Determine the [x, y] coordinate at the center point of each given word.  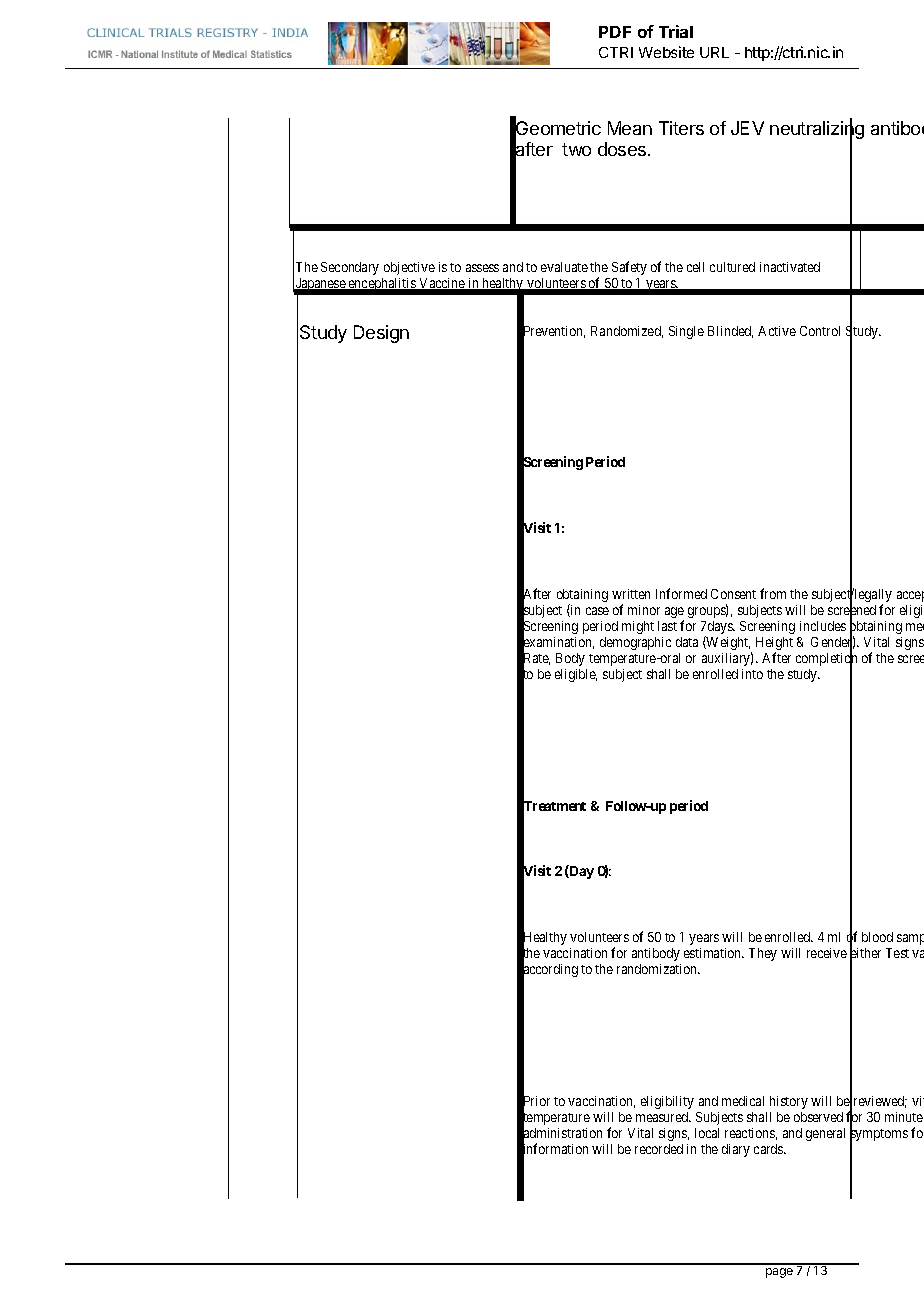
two [576, 149]
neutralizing [817, 131]
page [779, 1273]
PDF [615, 32]
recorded [659, 1149]
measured [663, 1117]
